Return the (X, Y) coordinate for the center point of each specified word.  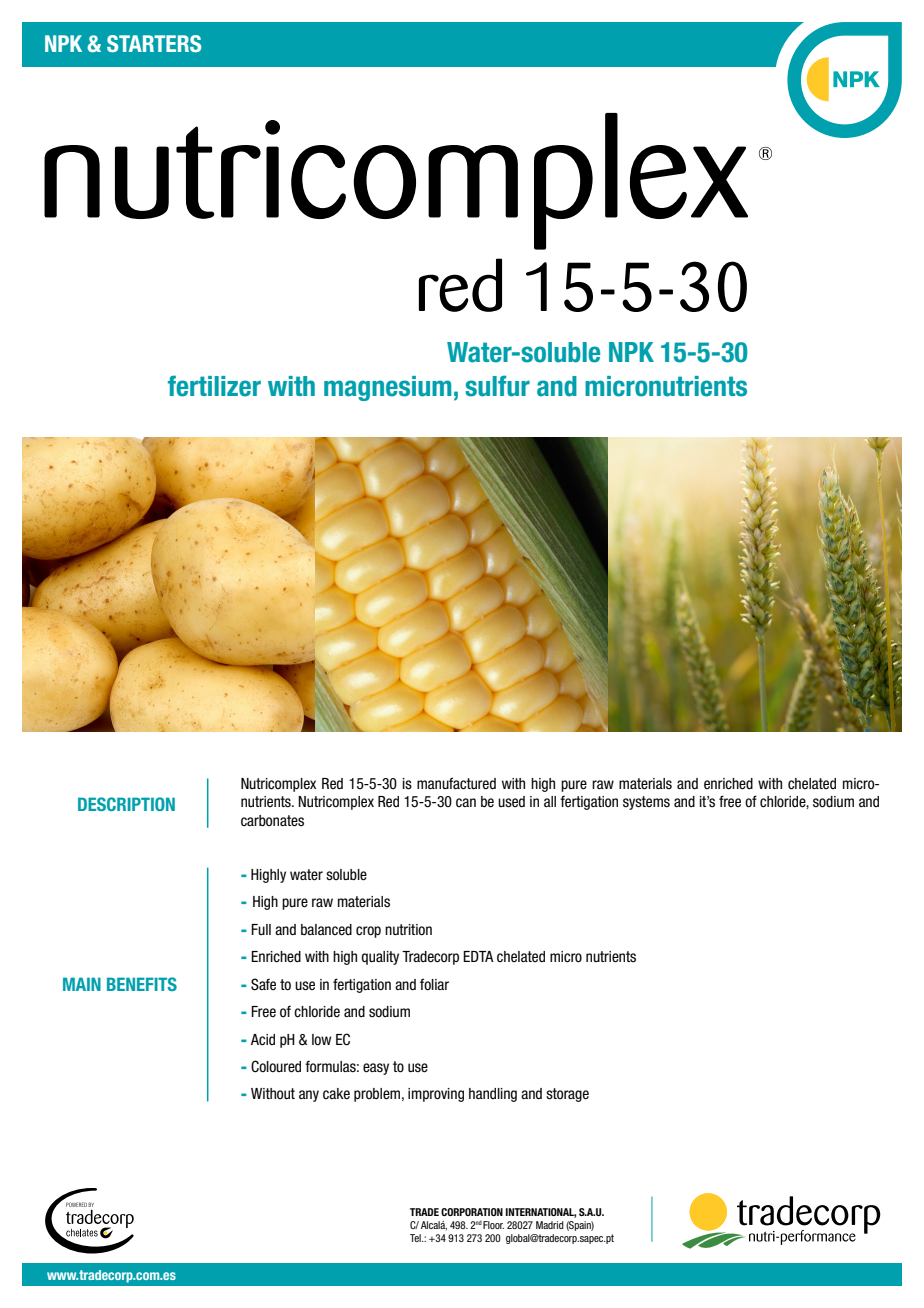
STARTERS (154, 44)
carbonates (272, 821)
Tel (416, 1238)
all (550, 801)
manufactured (456, 783)
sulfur (497, 386)
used (511, 802)
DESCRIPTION (126, 804)
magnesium (387, 388)
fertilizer (214, 386)
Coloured (276, 1066)
